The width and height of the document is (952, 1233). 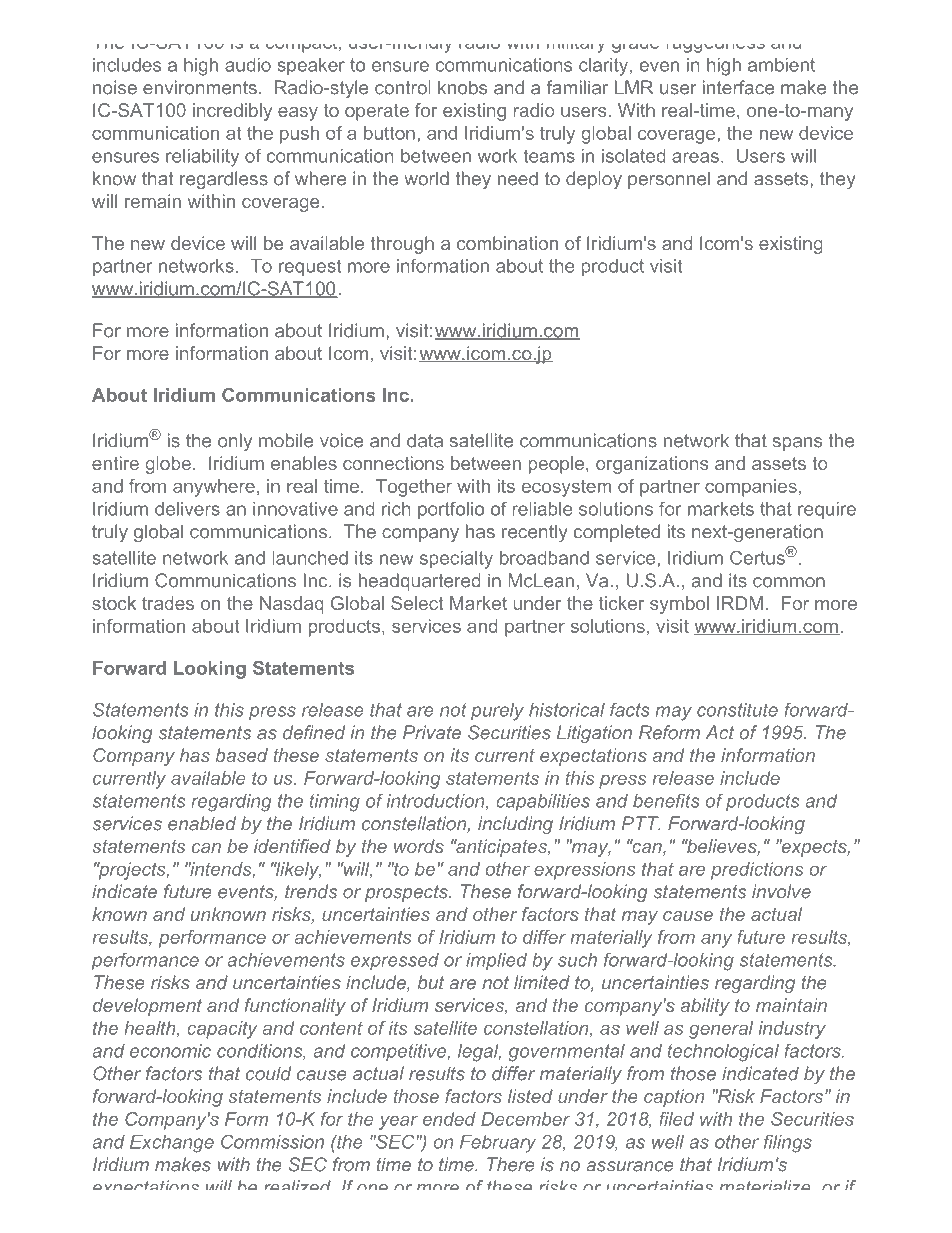 What do you see at coordinates (738, 87) in the document?
I see `interface` at bounding box center [738, 87].
